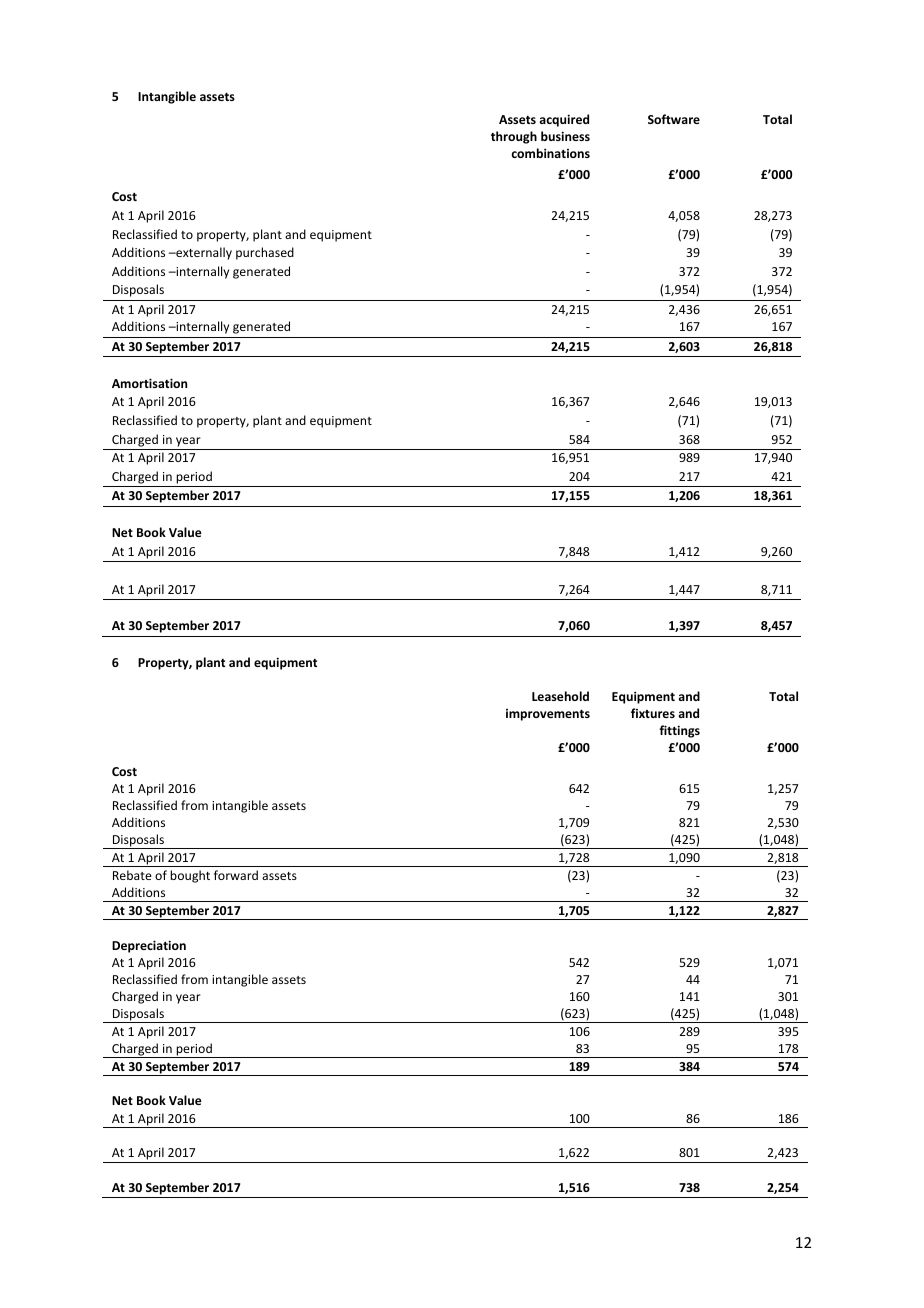 This document has height=1308, width=924. What do you see at coordinates (514, 137) in the document?
I see `through` at bounding box center [514, 137].
